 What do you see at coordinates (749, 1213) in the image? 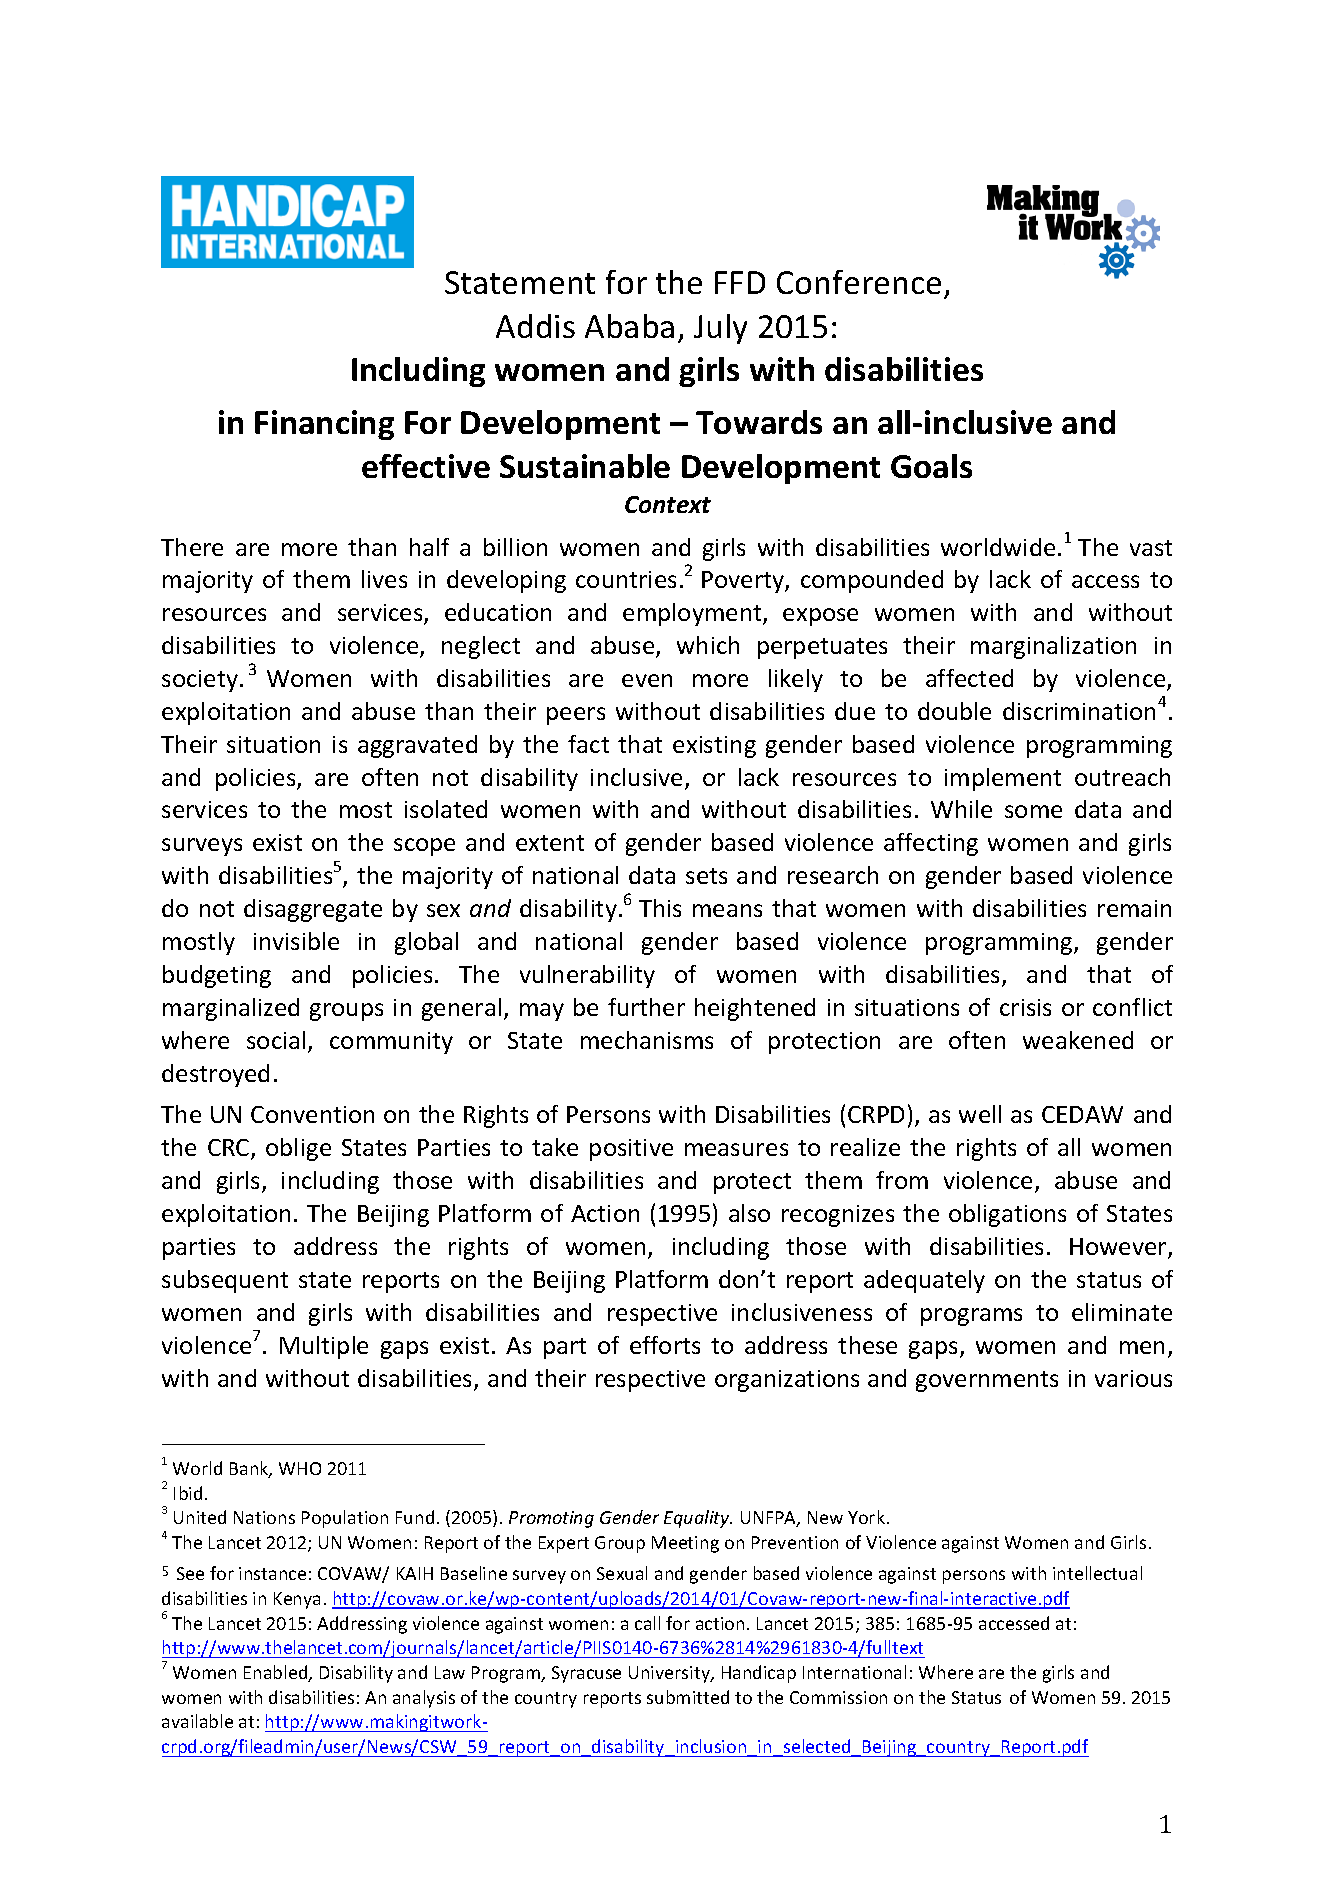
I see `also` at bounding box center [749, 1213].
